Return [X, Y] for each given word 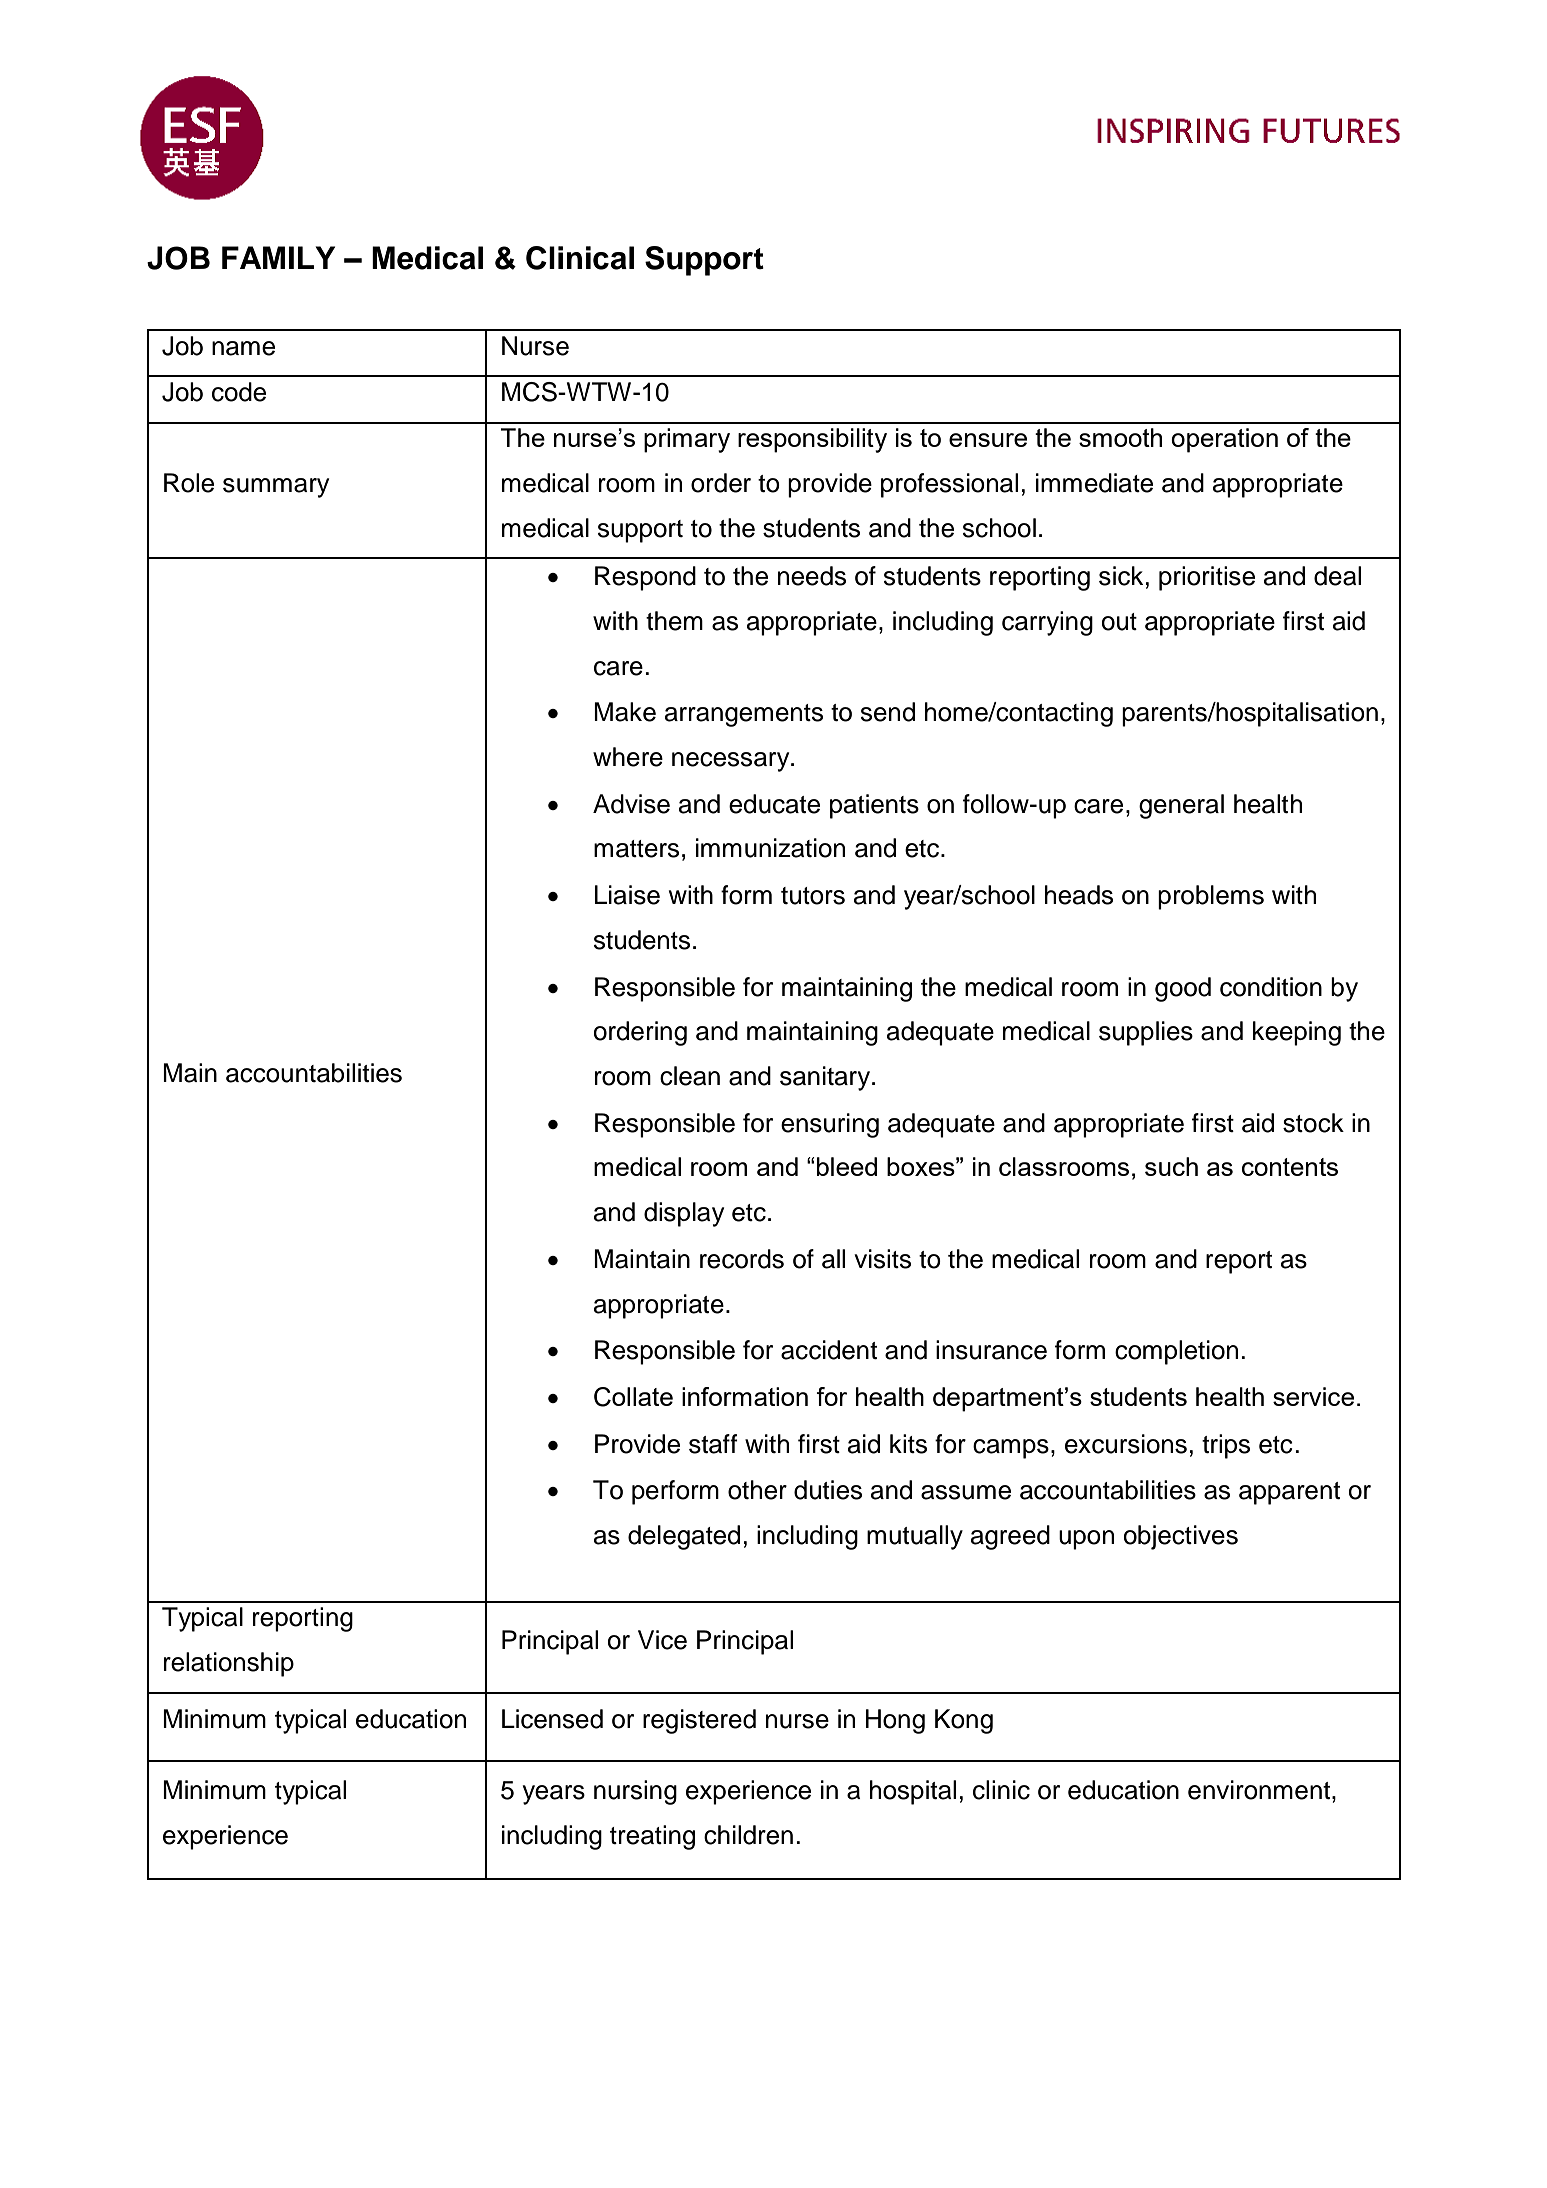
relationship [229, 1664]
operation [1224, 440]
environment [1259, 1790]
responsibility [812, 440]
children [748, 1835]
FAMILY [278, 257]
